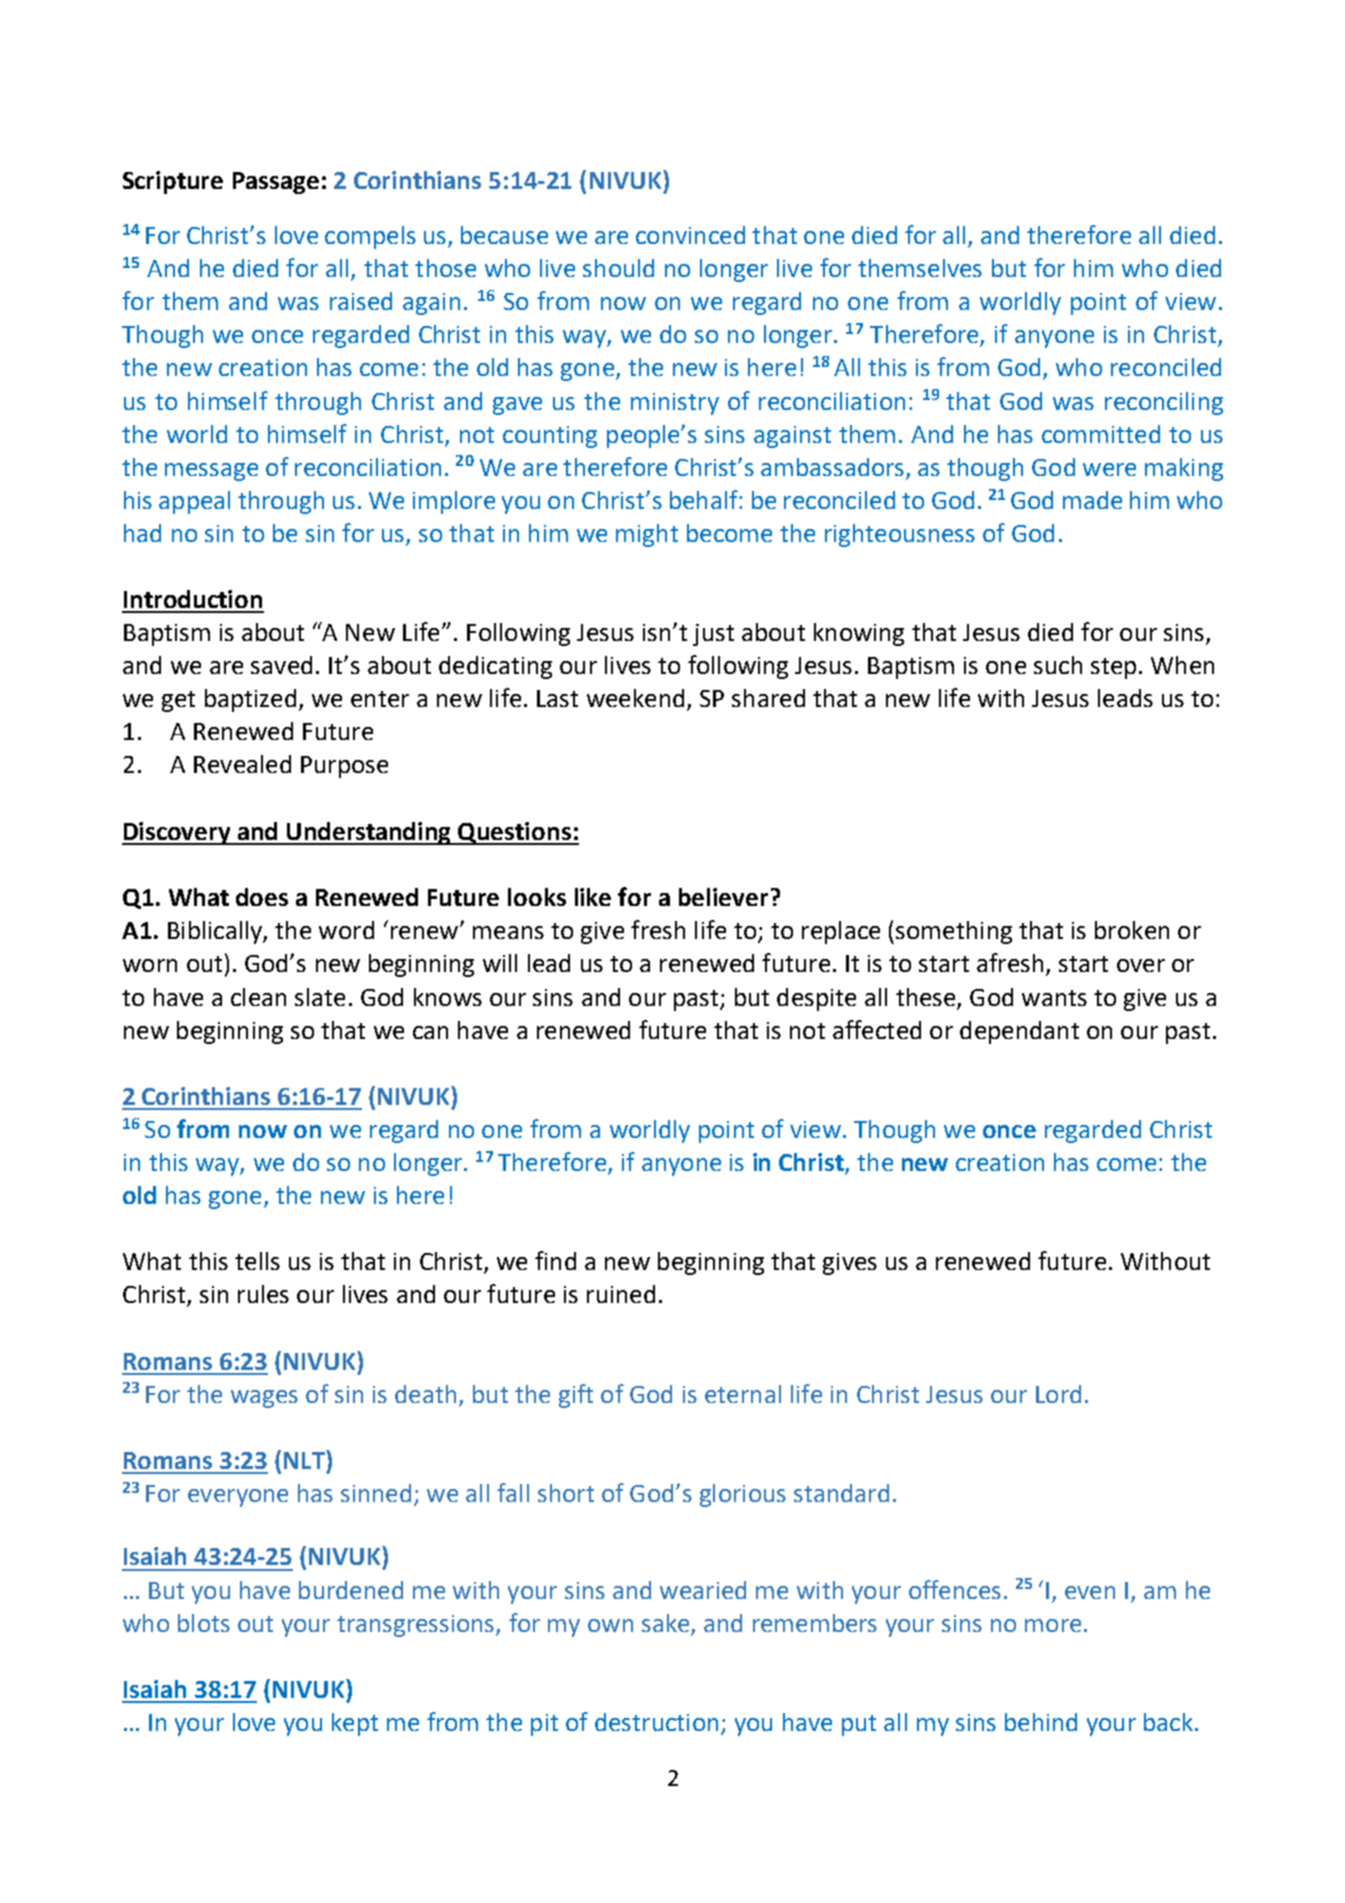 The image size is (1345, 1903). What do you see at coordinates (656, 1722) in the page?
I see `destruction` at bounding box center [656, 1722].
